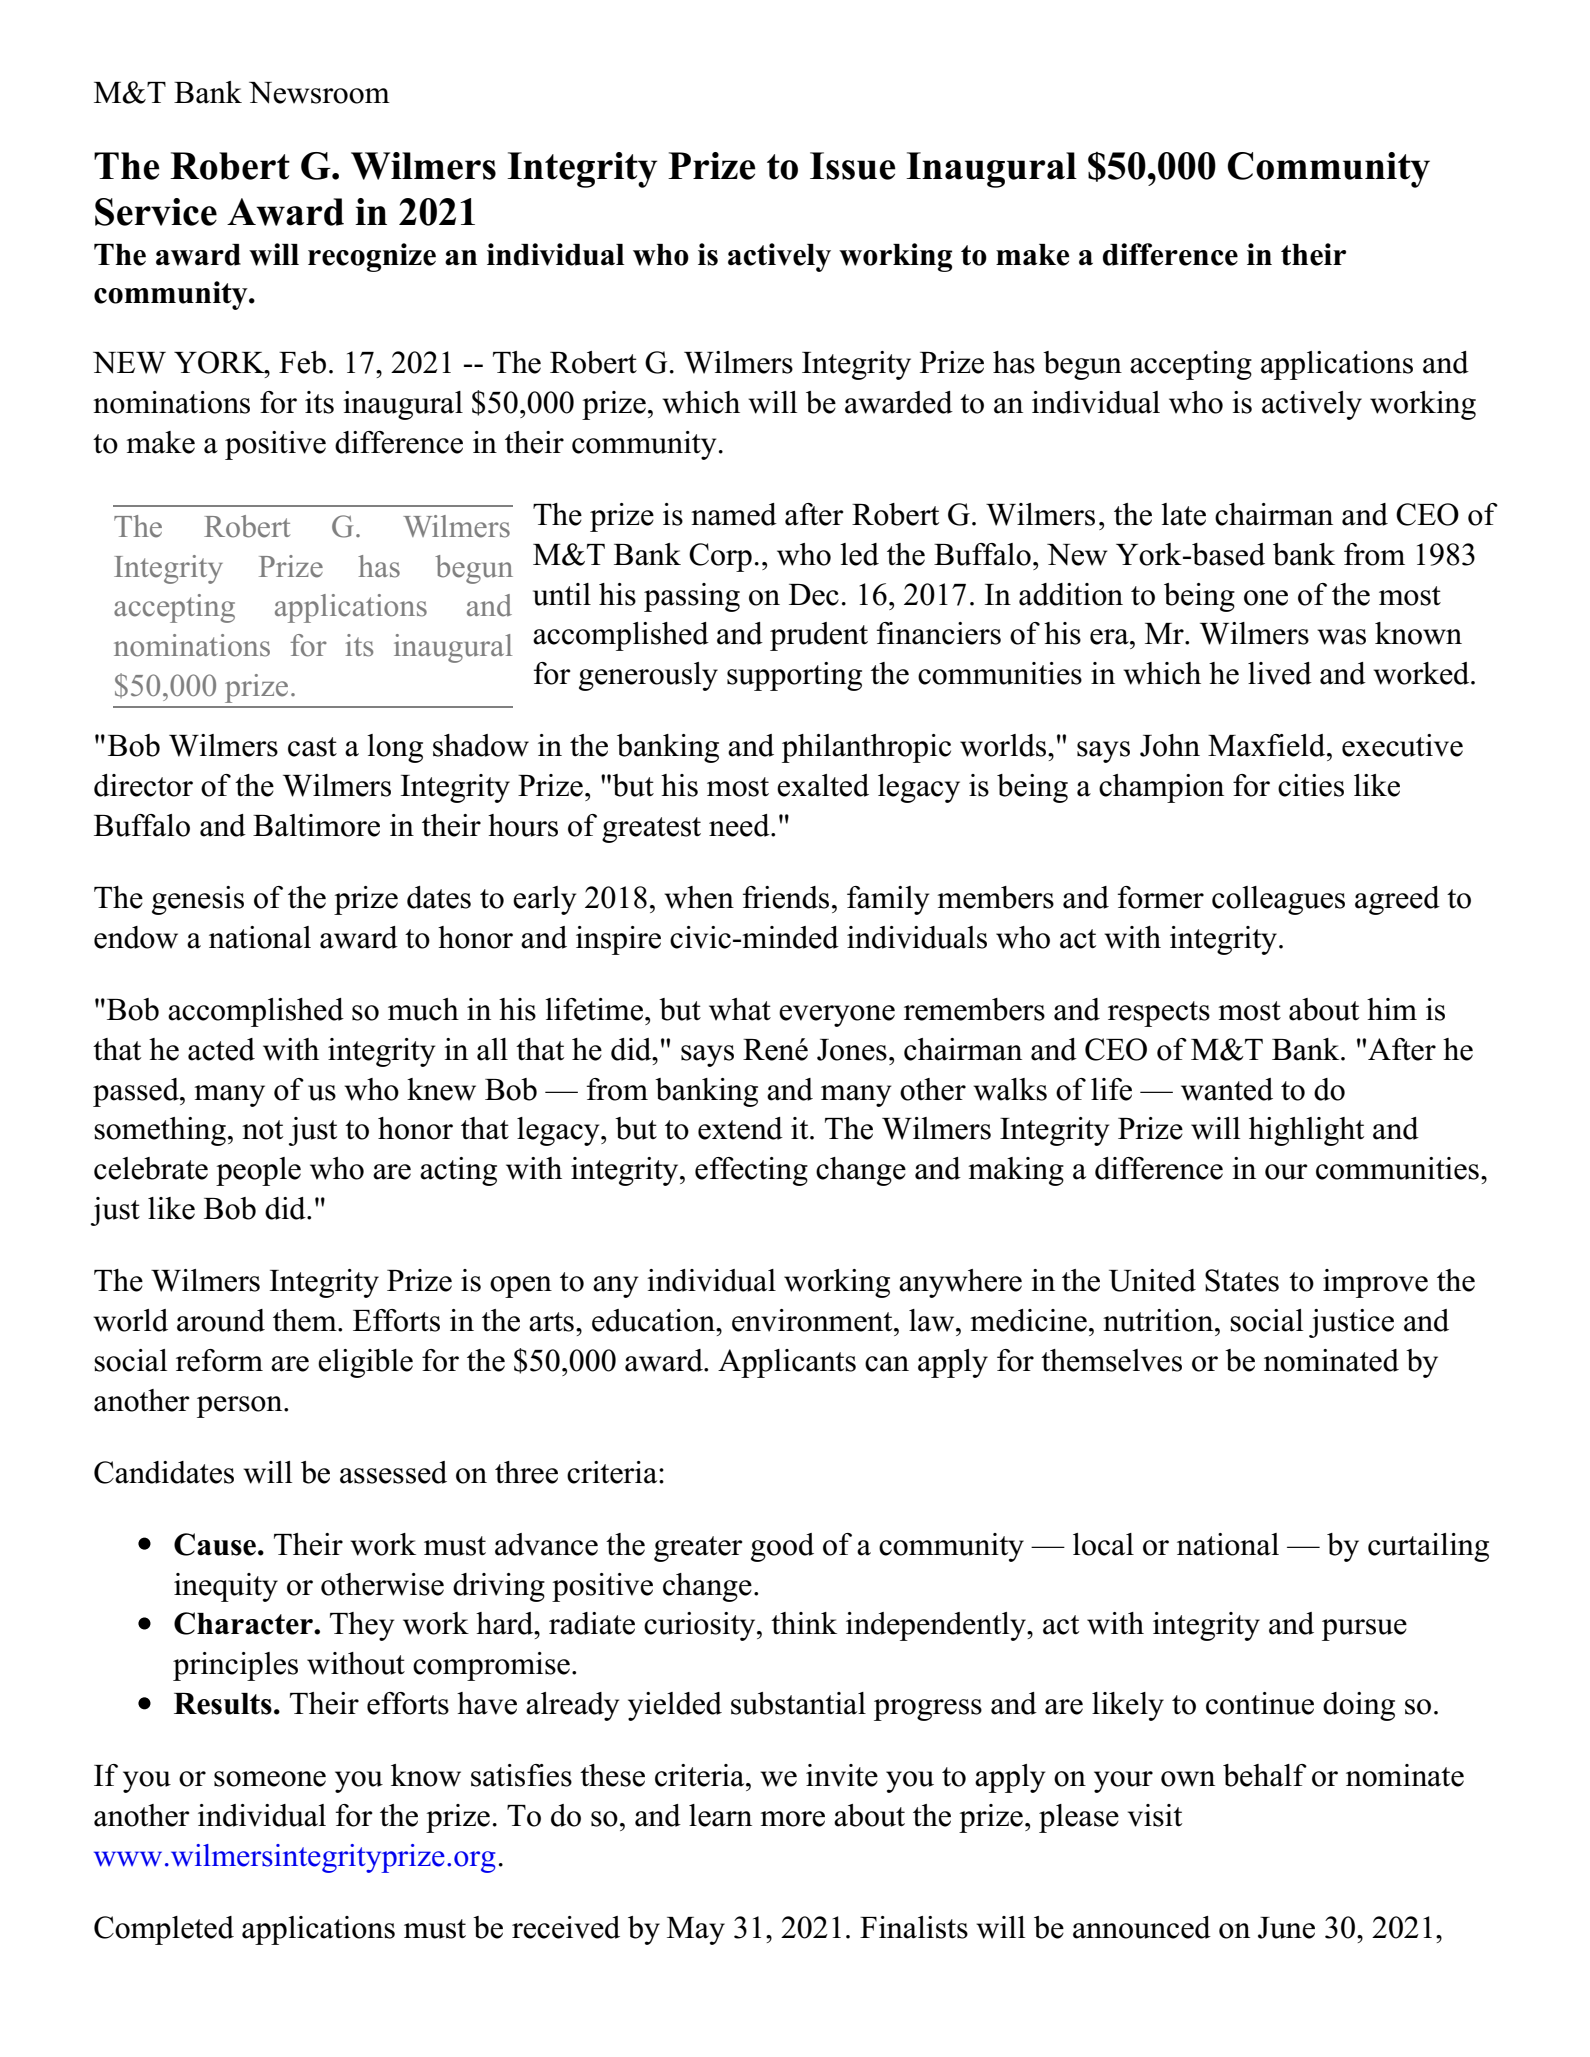 Image resolution: width=1590 pixels, height=2057 pixels. I want to click on learn, so click(720, 1815).
